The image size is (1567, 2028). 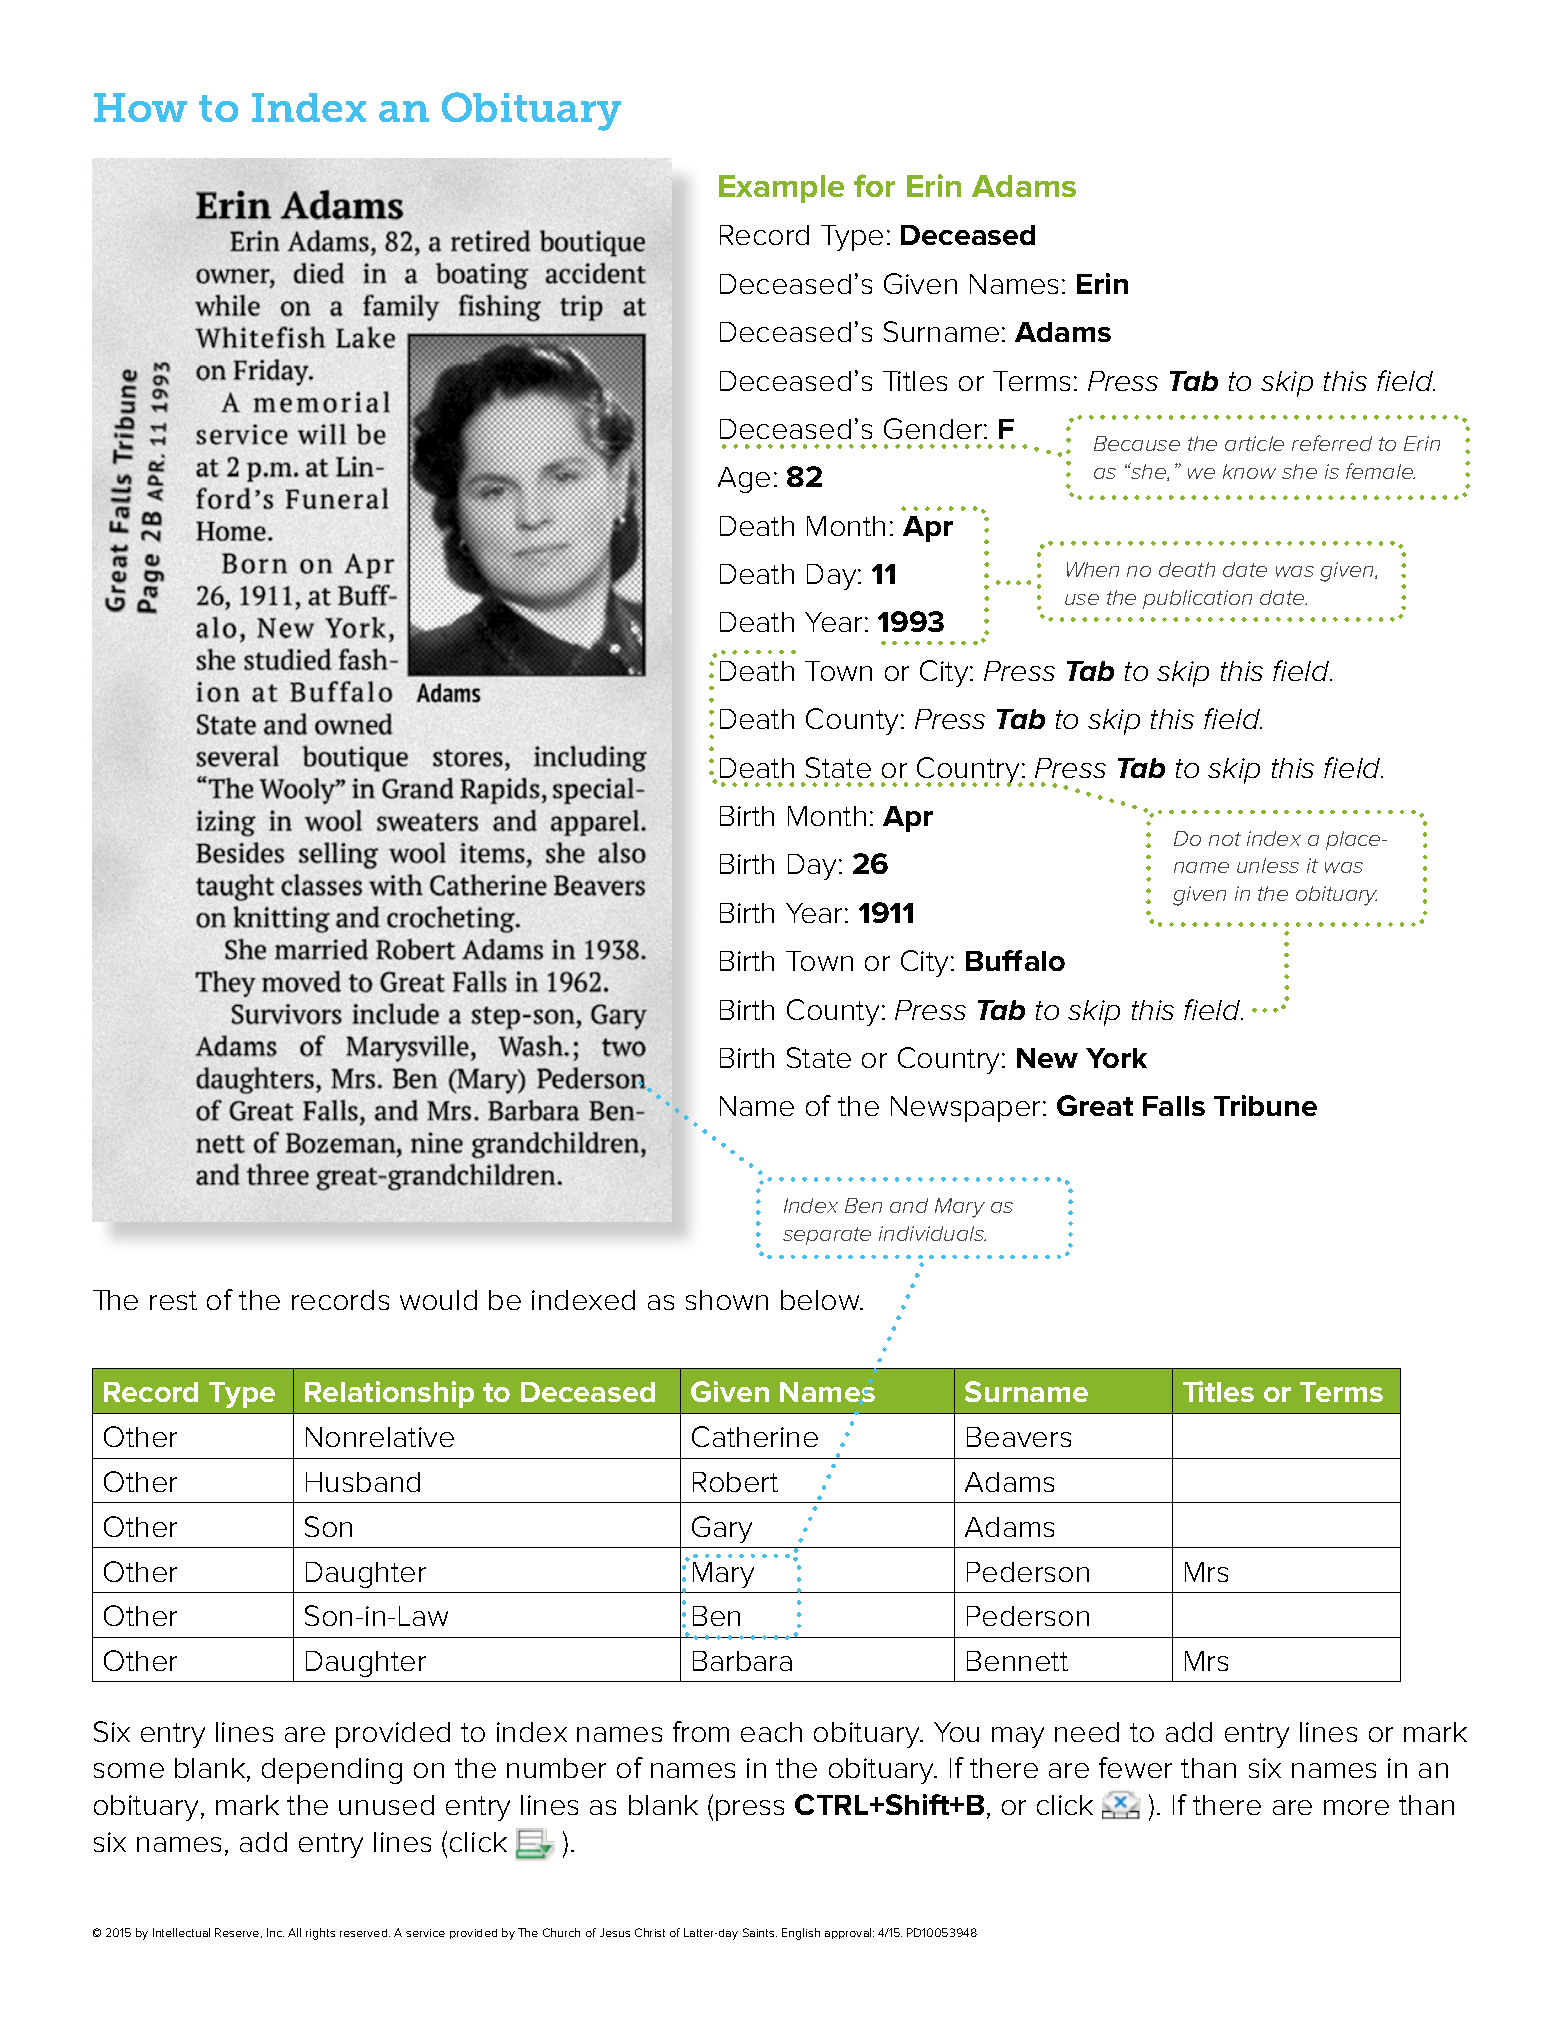 I want to click on publication, so click(x=1197, y=599).
